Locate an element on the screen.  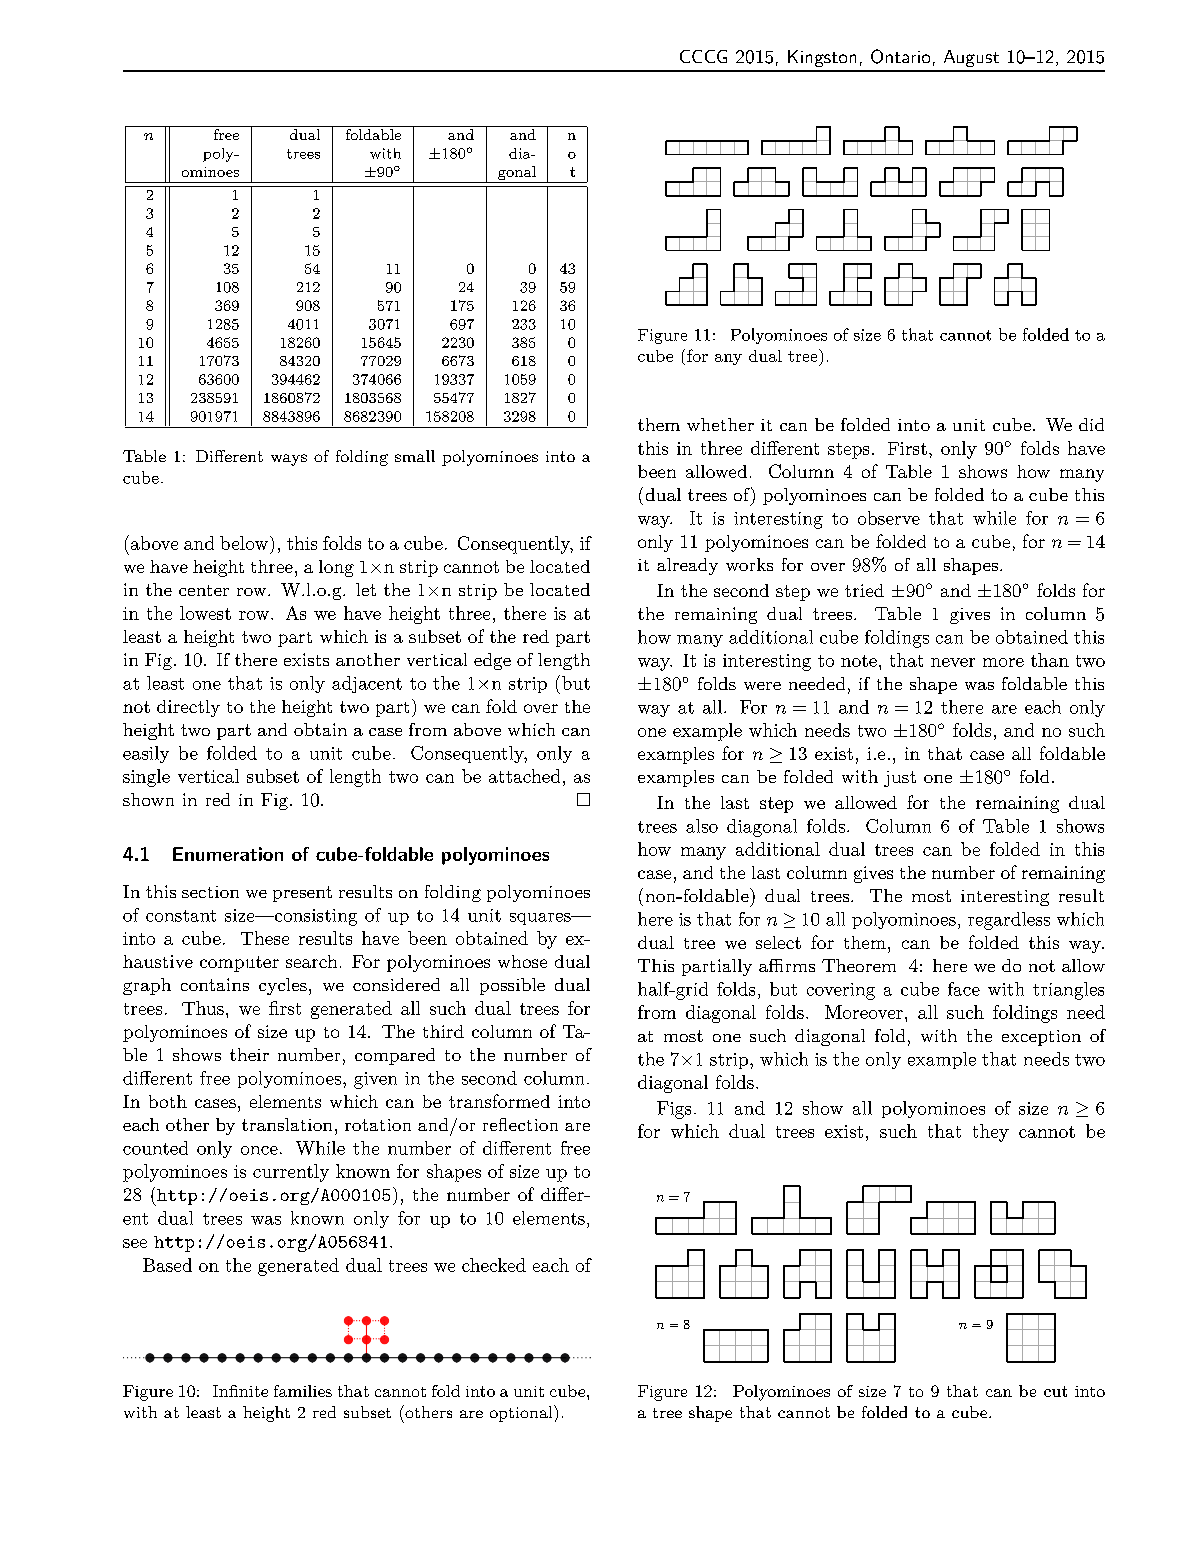
regardless is located at coordinates (1009, 921).
